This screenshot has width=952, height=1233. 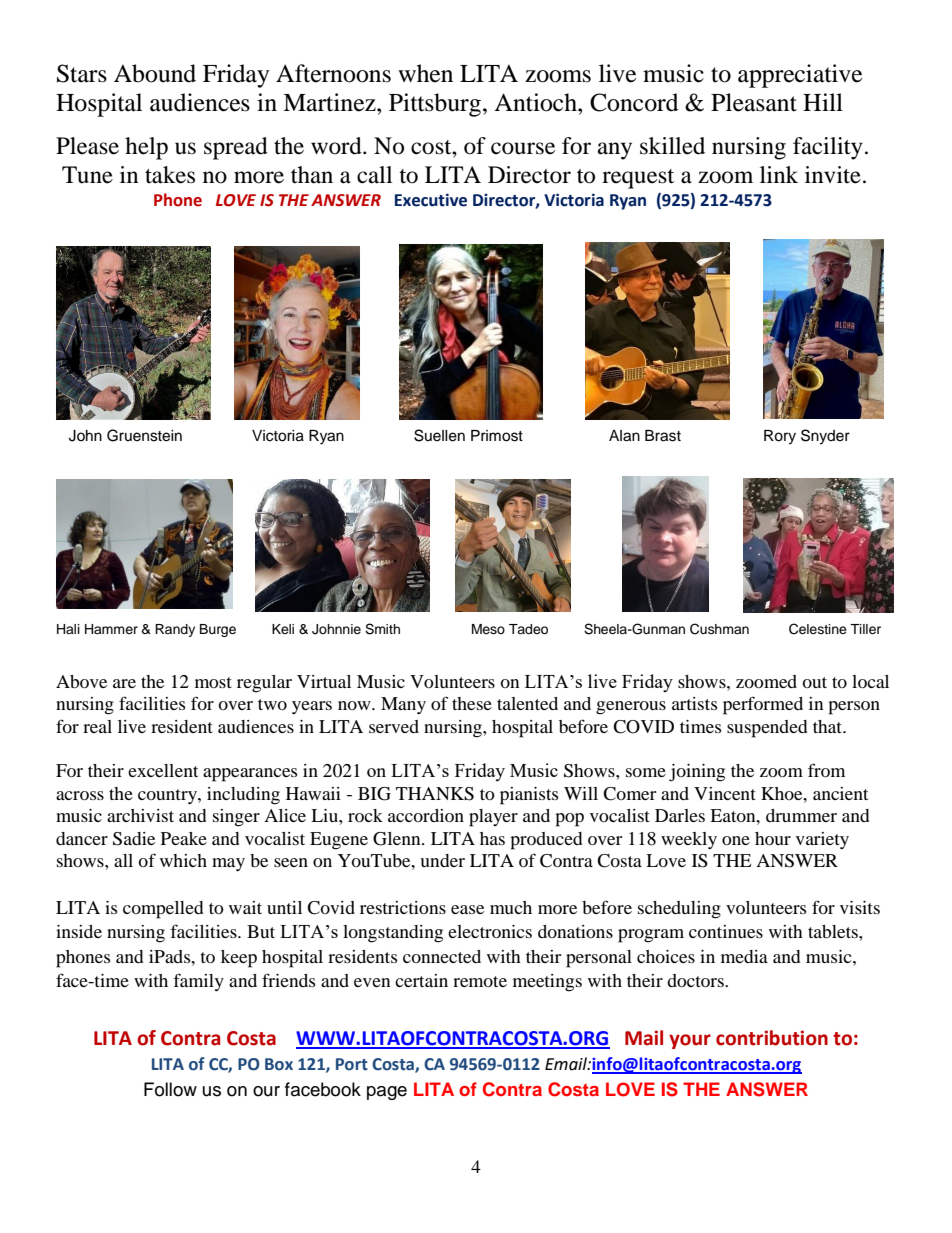 What do you see at coordinates (773, 838) in the screenshot?
I see `hour` at bounding box center [773, 838].
